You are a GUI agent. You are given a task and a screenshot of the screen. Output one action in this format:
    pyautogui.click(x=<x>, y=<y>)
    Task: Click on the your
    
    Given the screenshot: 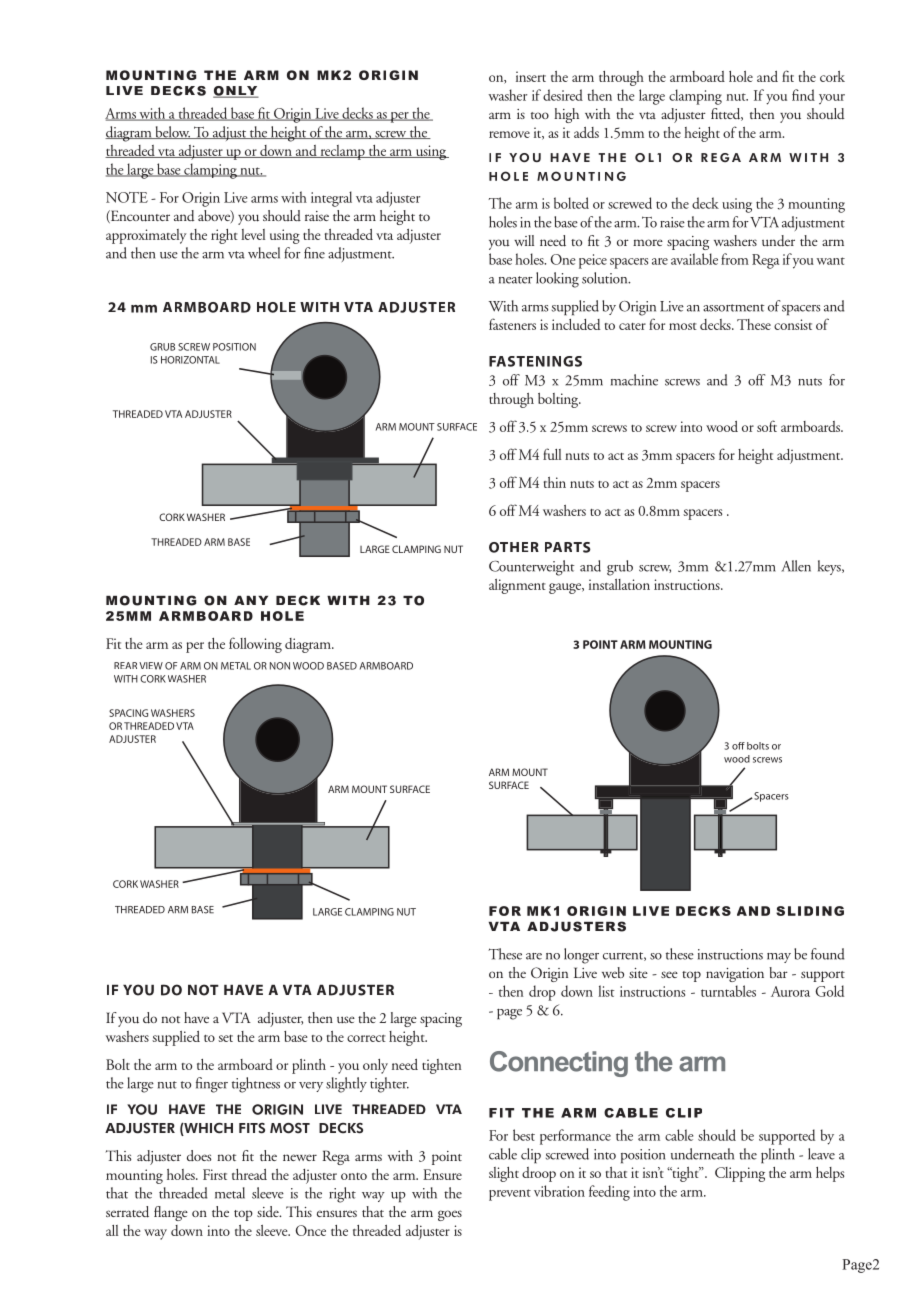 What is the action you would take?
    pyautogui.click(x=832, y=99)
